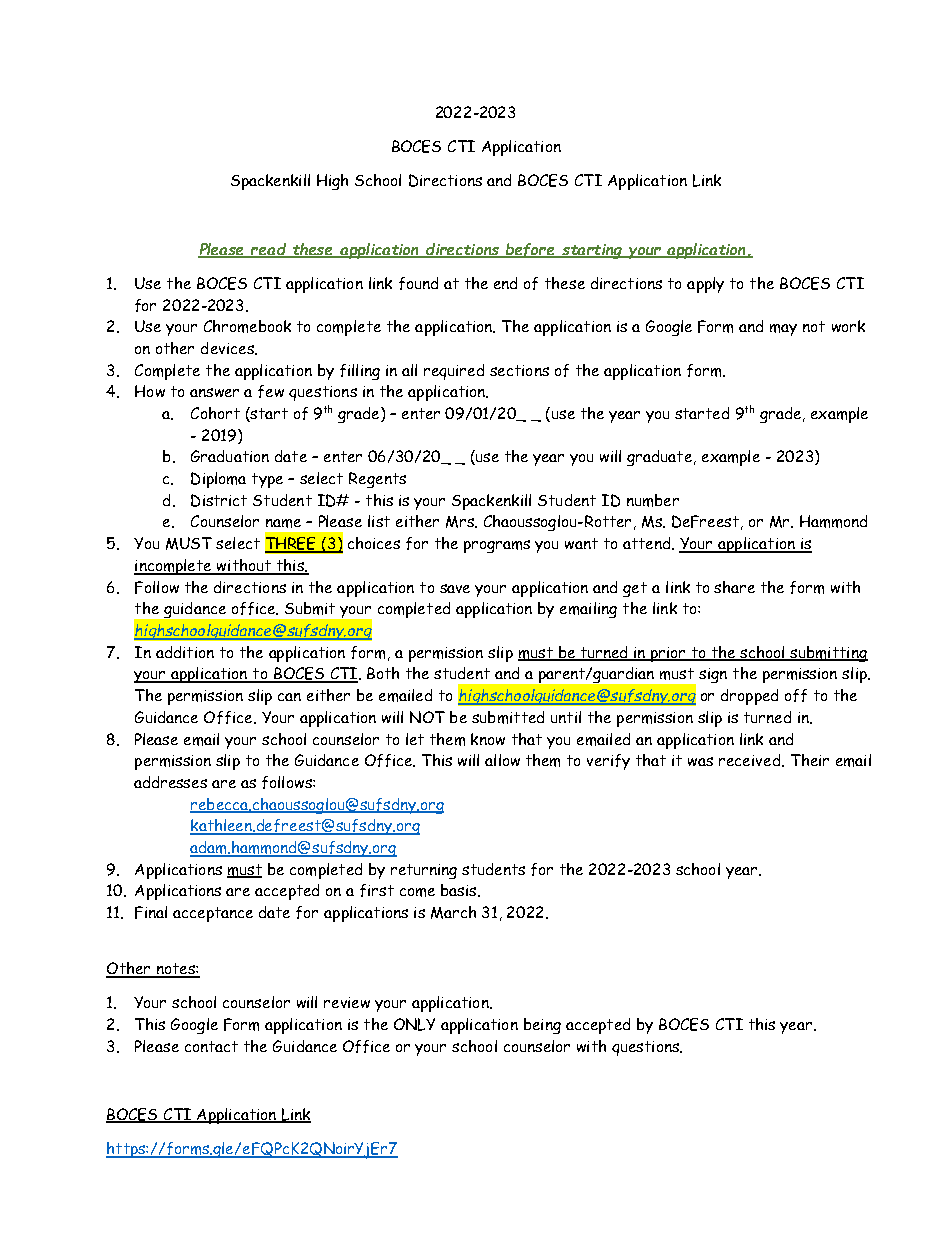 The image size is (952, 1233). I want to click on read, so click(269, 250).
